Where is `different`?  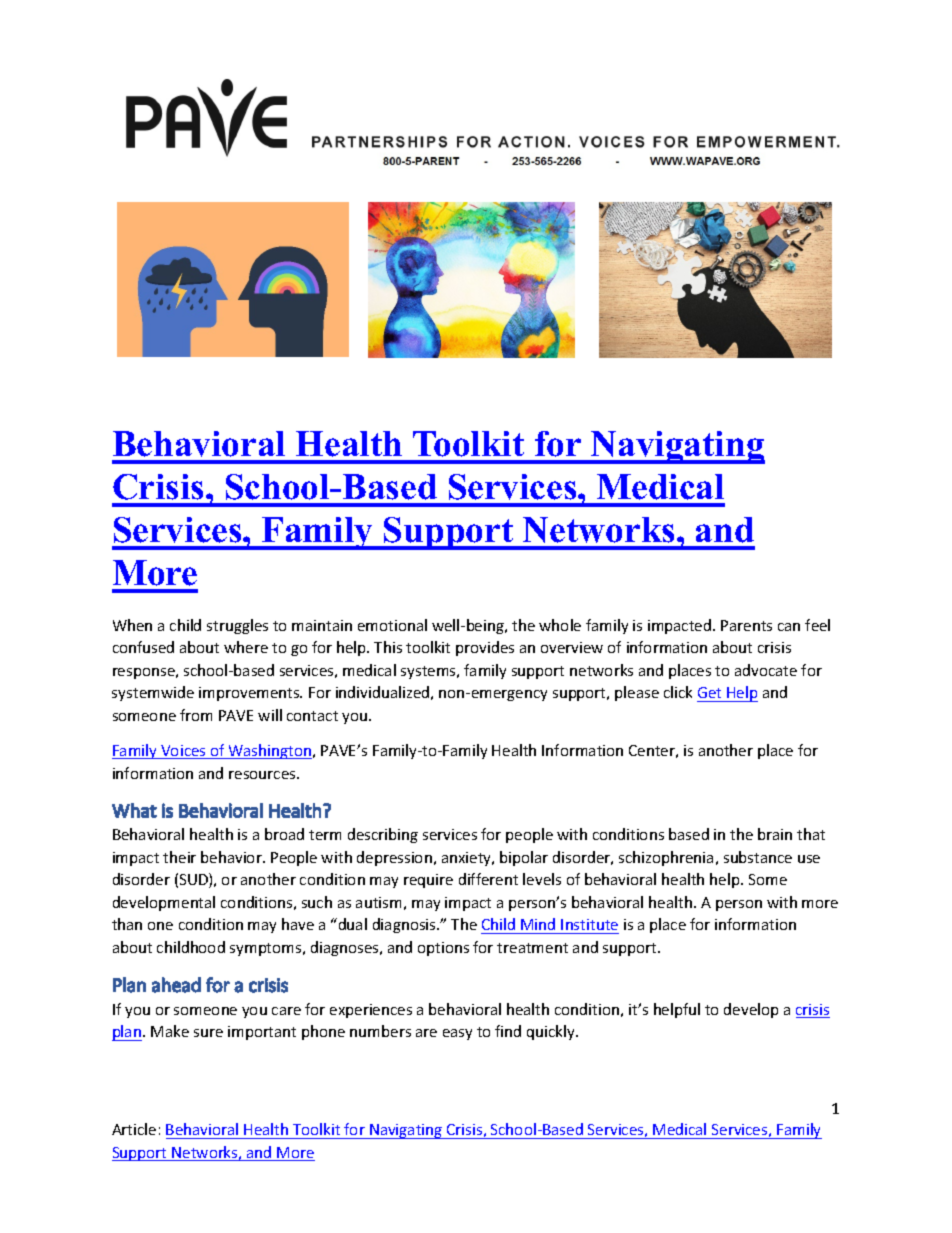
different is located at coordinates (488, 879).
